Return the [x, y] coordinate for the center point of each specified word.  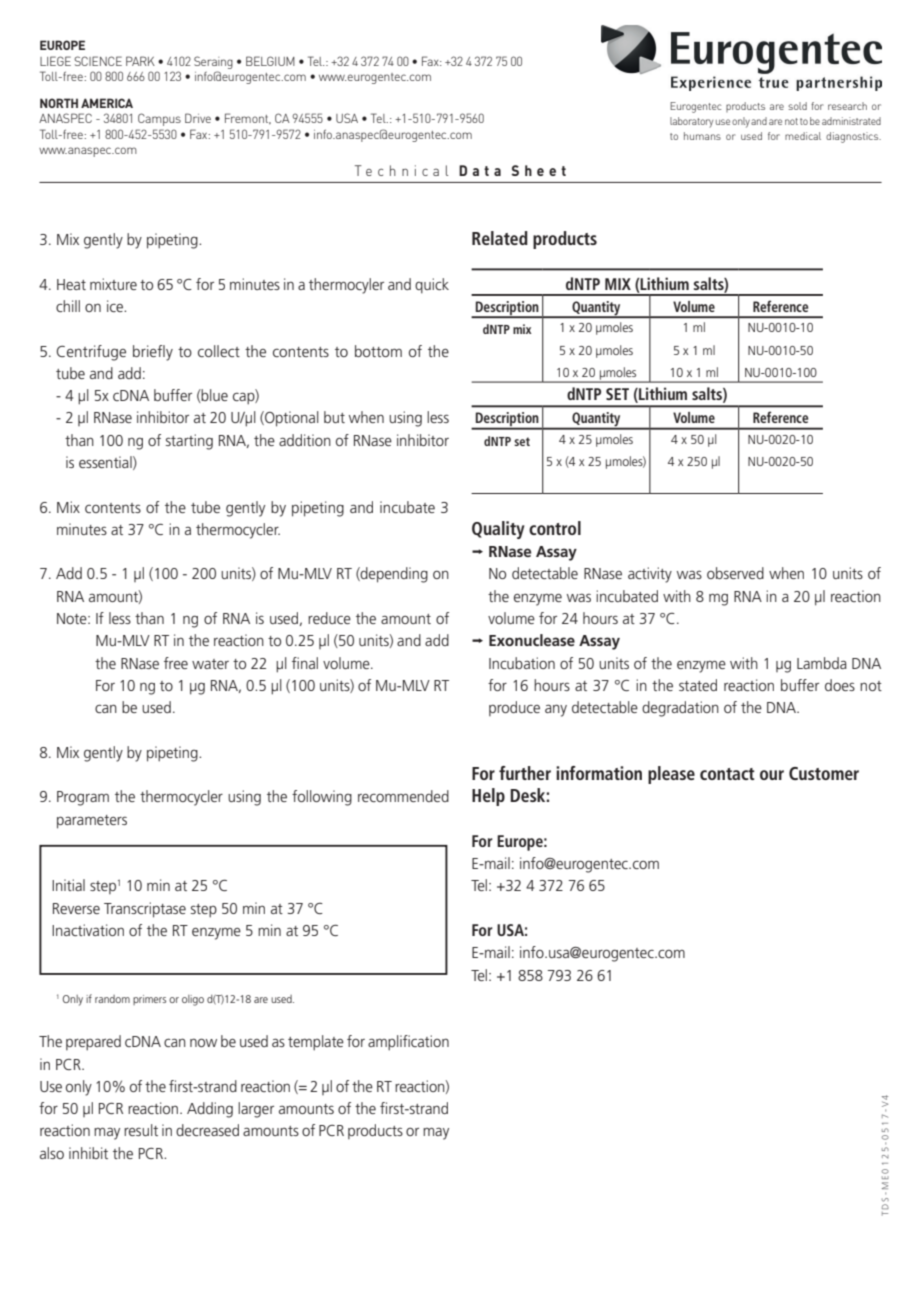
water [210, 664]
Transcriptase [145, 910]
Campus [159, 119]
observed [735, 573]
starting [189, 442]
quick [432, 286]
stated [698, 685]
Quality [498, 530]
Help [488, 797]
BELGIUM [270, 61]
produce [514, 708]
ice [116, 306]
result [141, 1130]
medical [803, 136]
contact [727, 774]
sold [797, 106]
